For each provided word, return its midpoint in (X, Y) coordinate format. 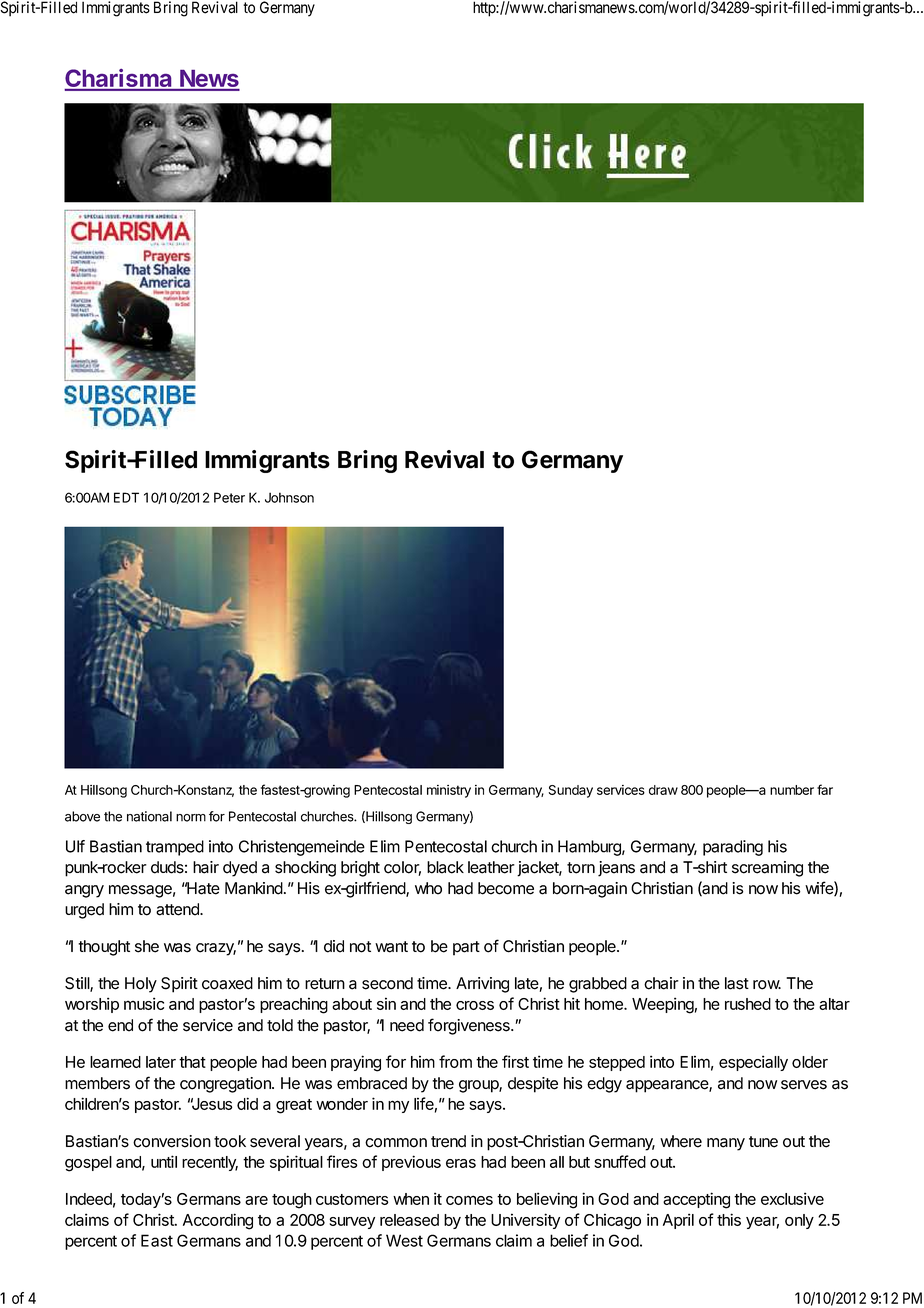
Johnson (289, 497)
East (157, 1240)
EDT (126, 497)
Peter (229, 497)
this (729, 1219)
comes (469, 1200)
